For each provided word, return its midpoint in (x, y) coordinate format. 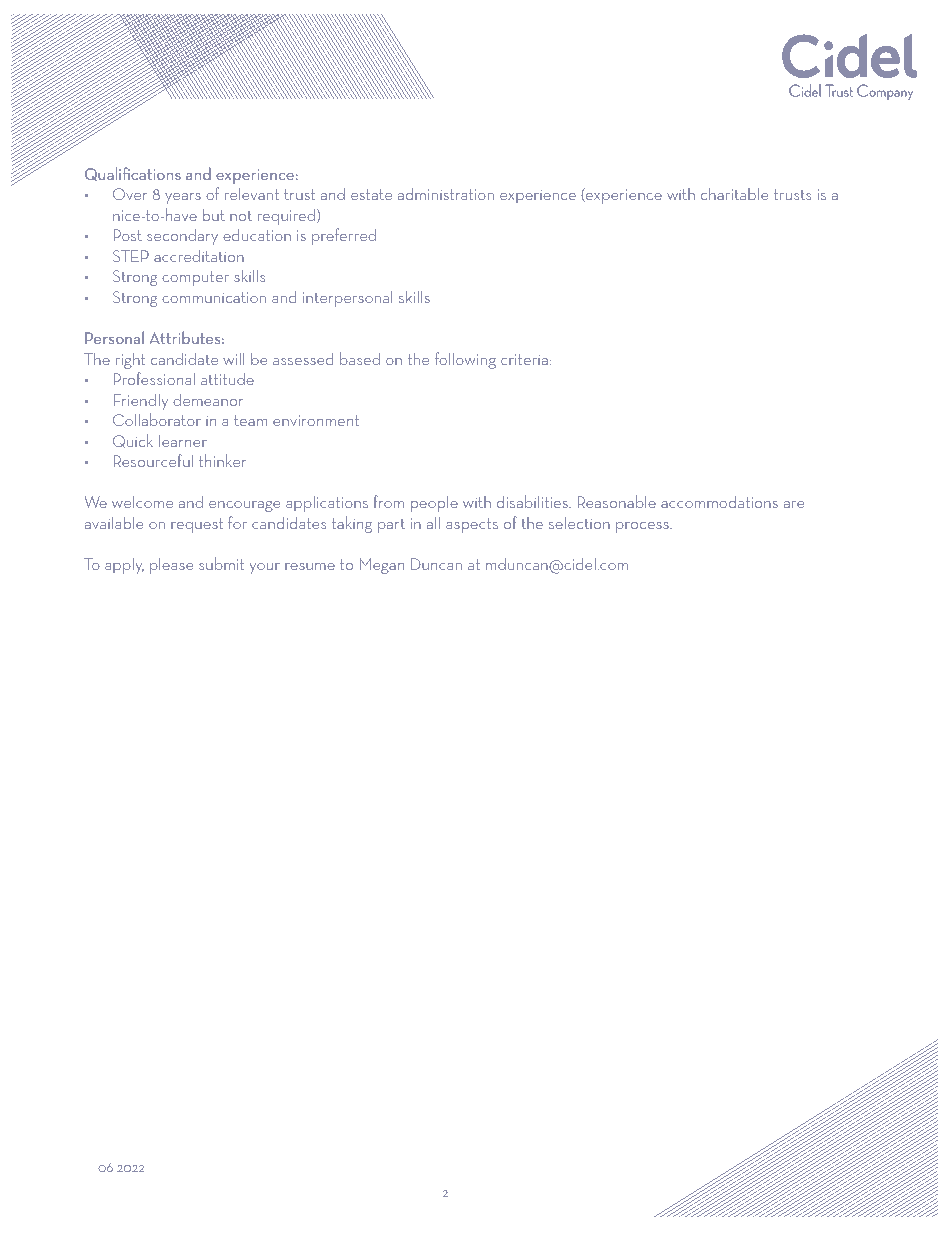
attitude (227, 379)
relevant (252, 193)
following (465, 360)
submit (221, 563)
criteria (524, 359)
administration (446, 193)
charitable (734, 193)
